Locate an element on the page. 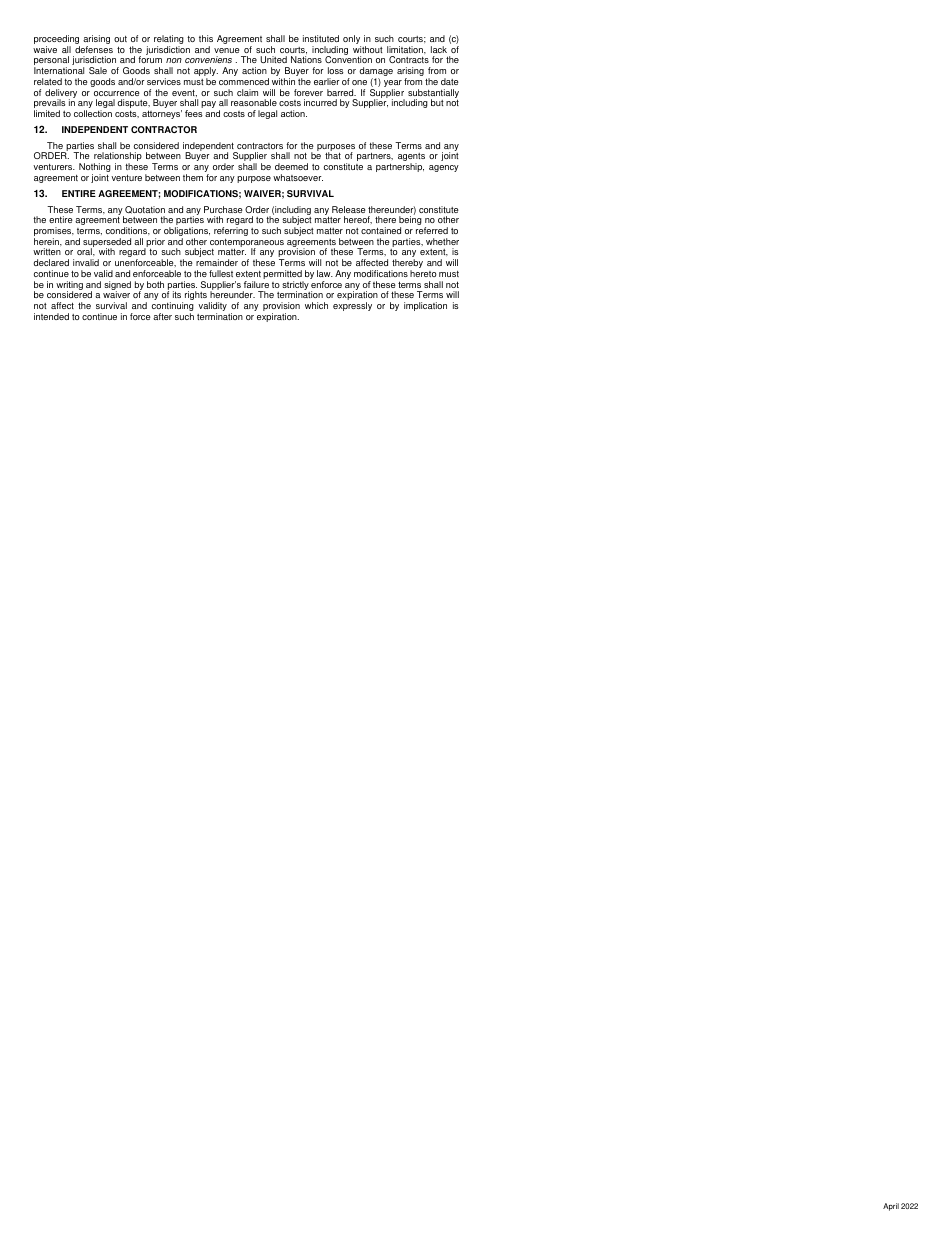 This document has height=1233, width=952. implication is located at coordinates (425, 306).
